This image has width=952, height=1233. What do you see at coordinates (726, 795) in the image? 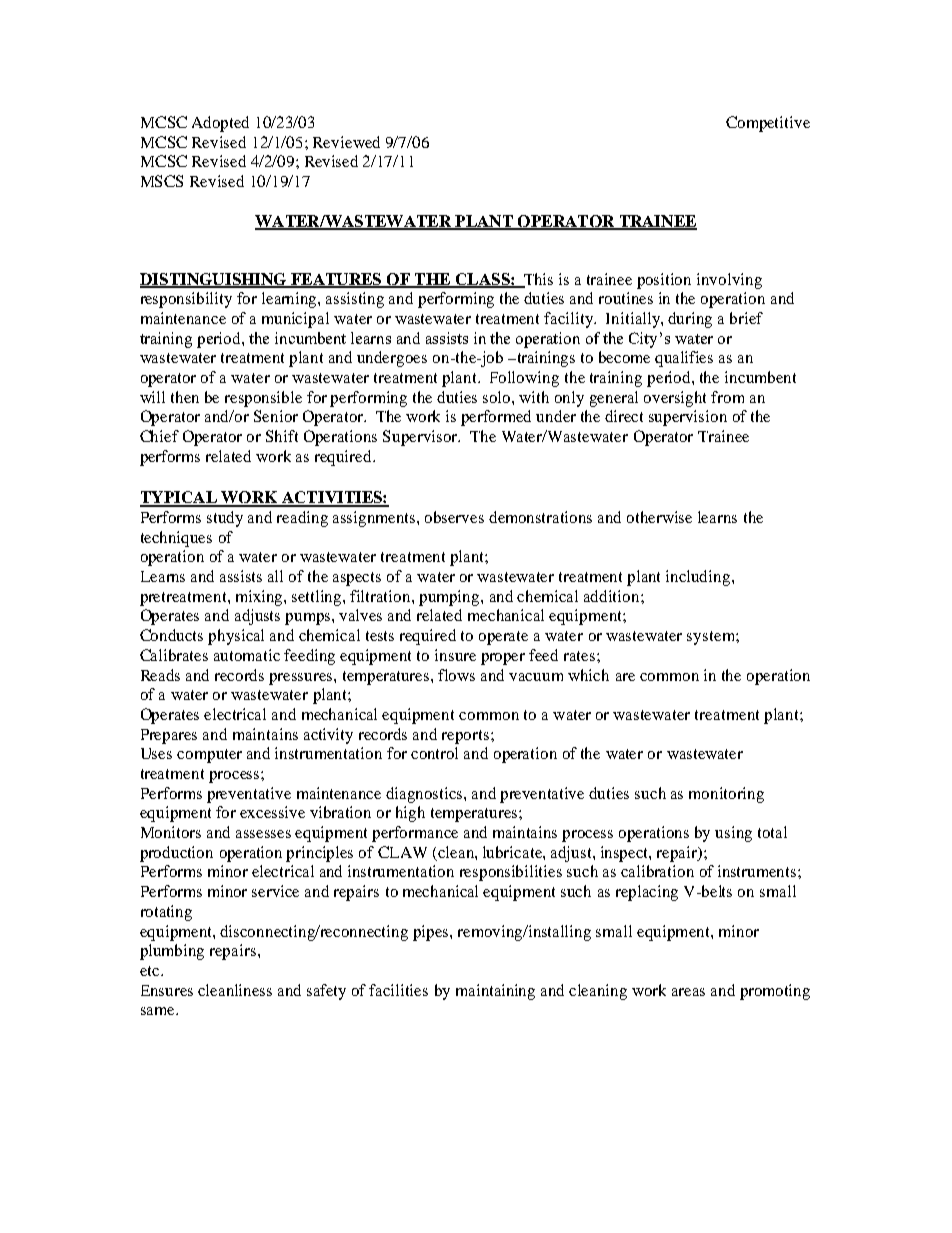
I see `monitoring` at bounding box center [726, 795].
